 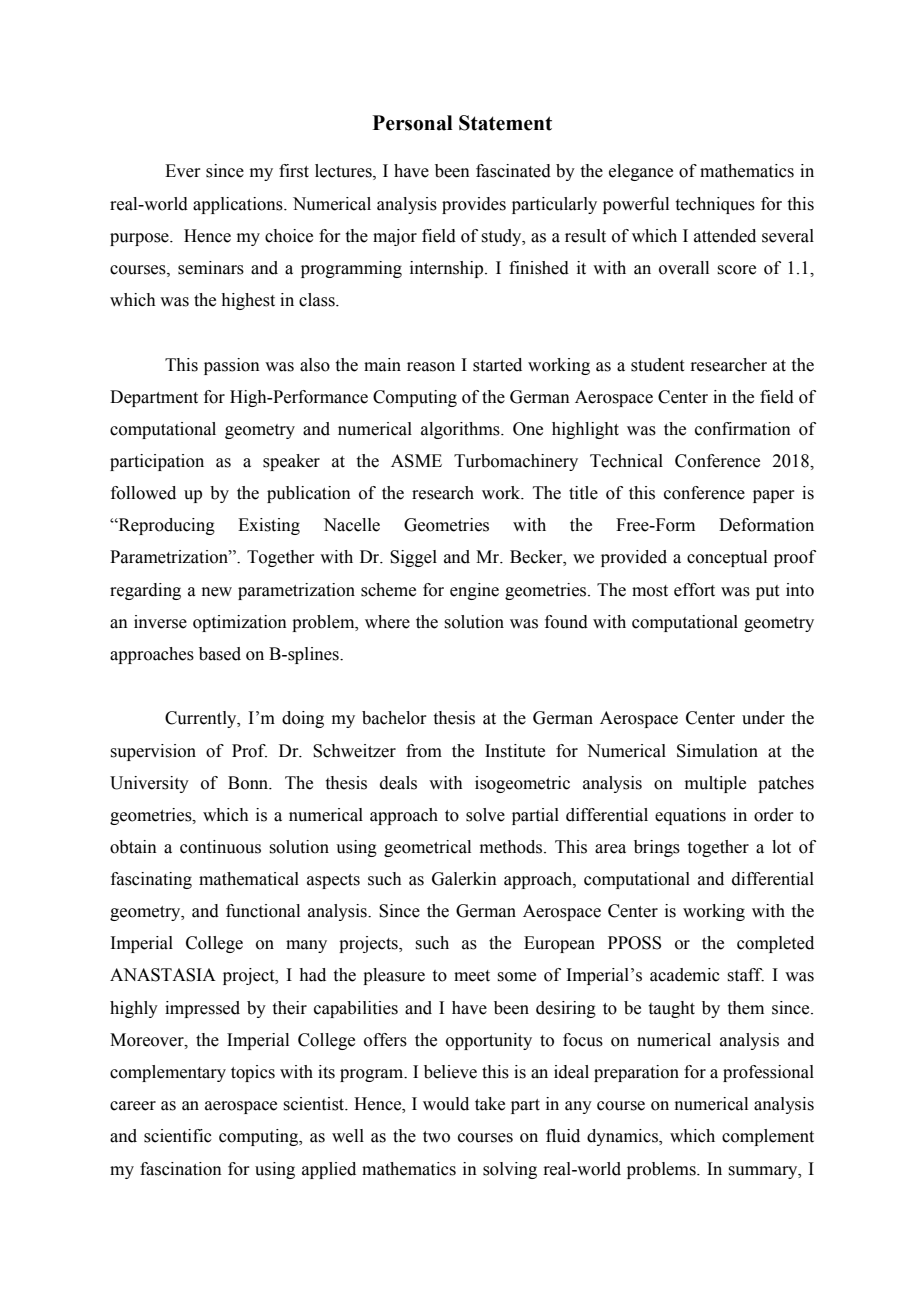 What do you see at coordinates (232, 366) in the page?
I see `passion` at bounding box center [232, 366].
